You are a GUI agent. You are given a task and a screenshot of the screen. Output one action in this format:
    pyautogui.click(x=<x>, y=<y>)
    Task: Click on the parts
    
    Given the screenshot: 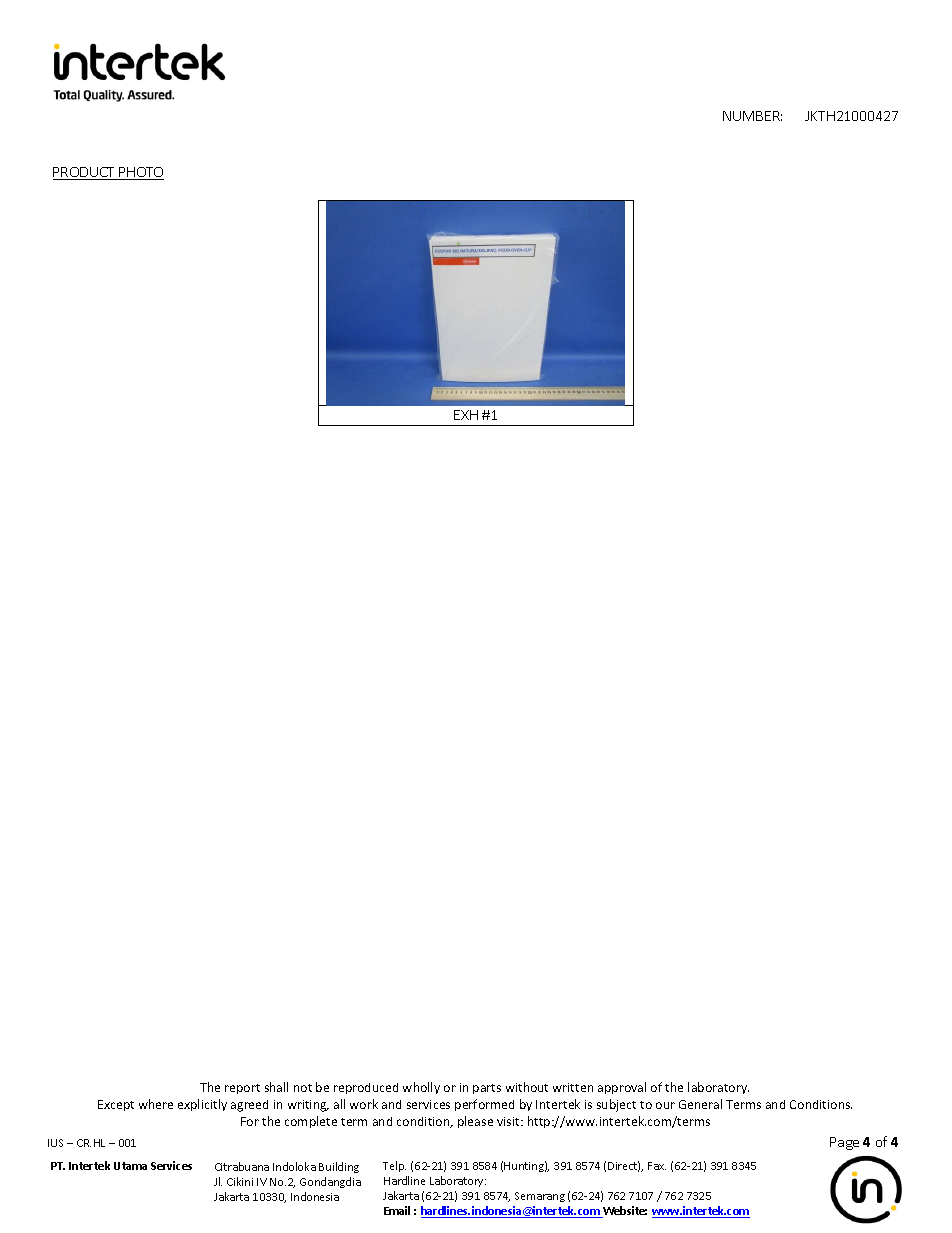 What is the action you would take?
    pyautogui.click(x=487, y=1089)
